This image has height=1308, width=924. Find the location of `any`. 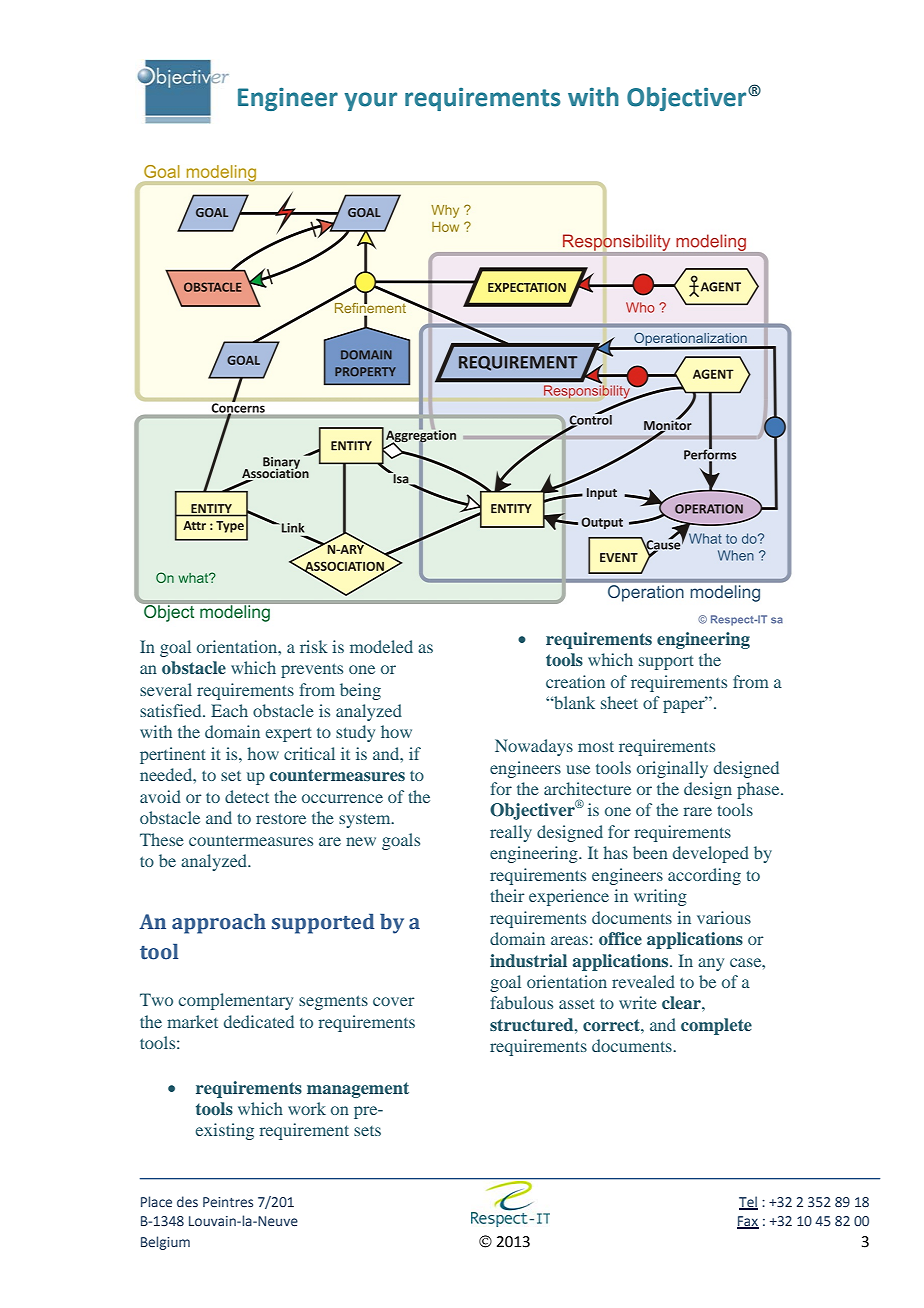

any is located at coordinates (711, 964).
